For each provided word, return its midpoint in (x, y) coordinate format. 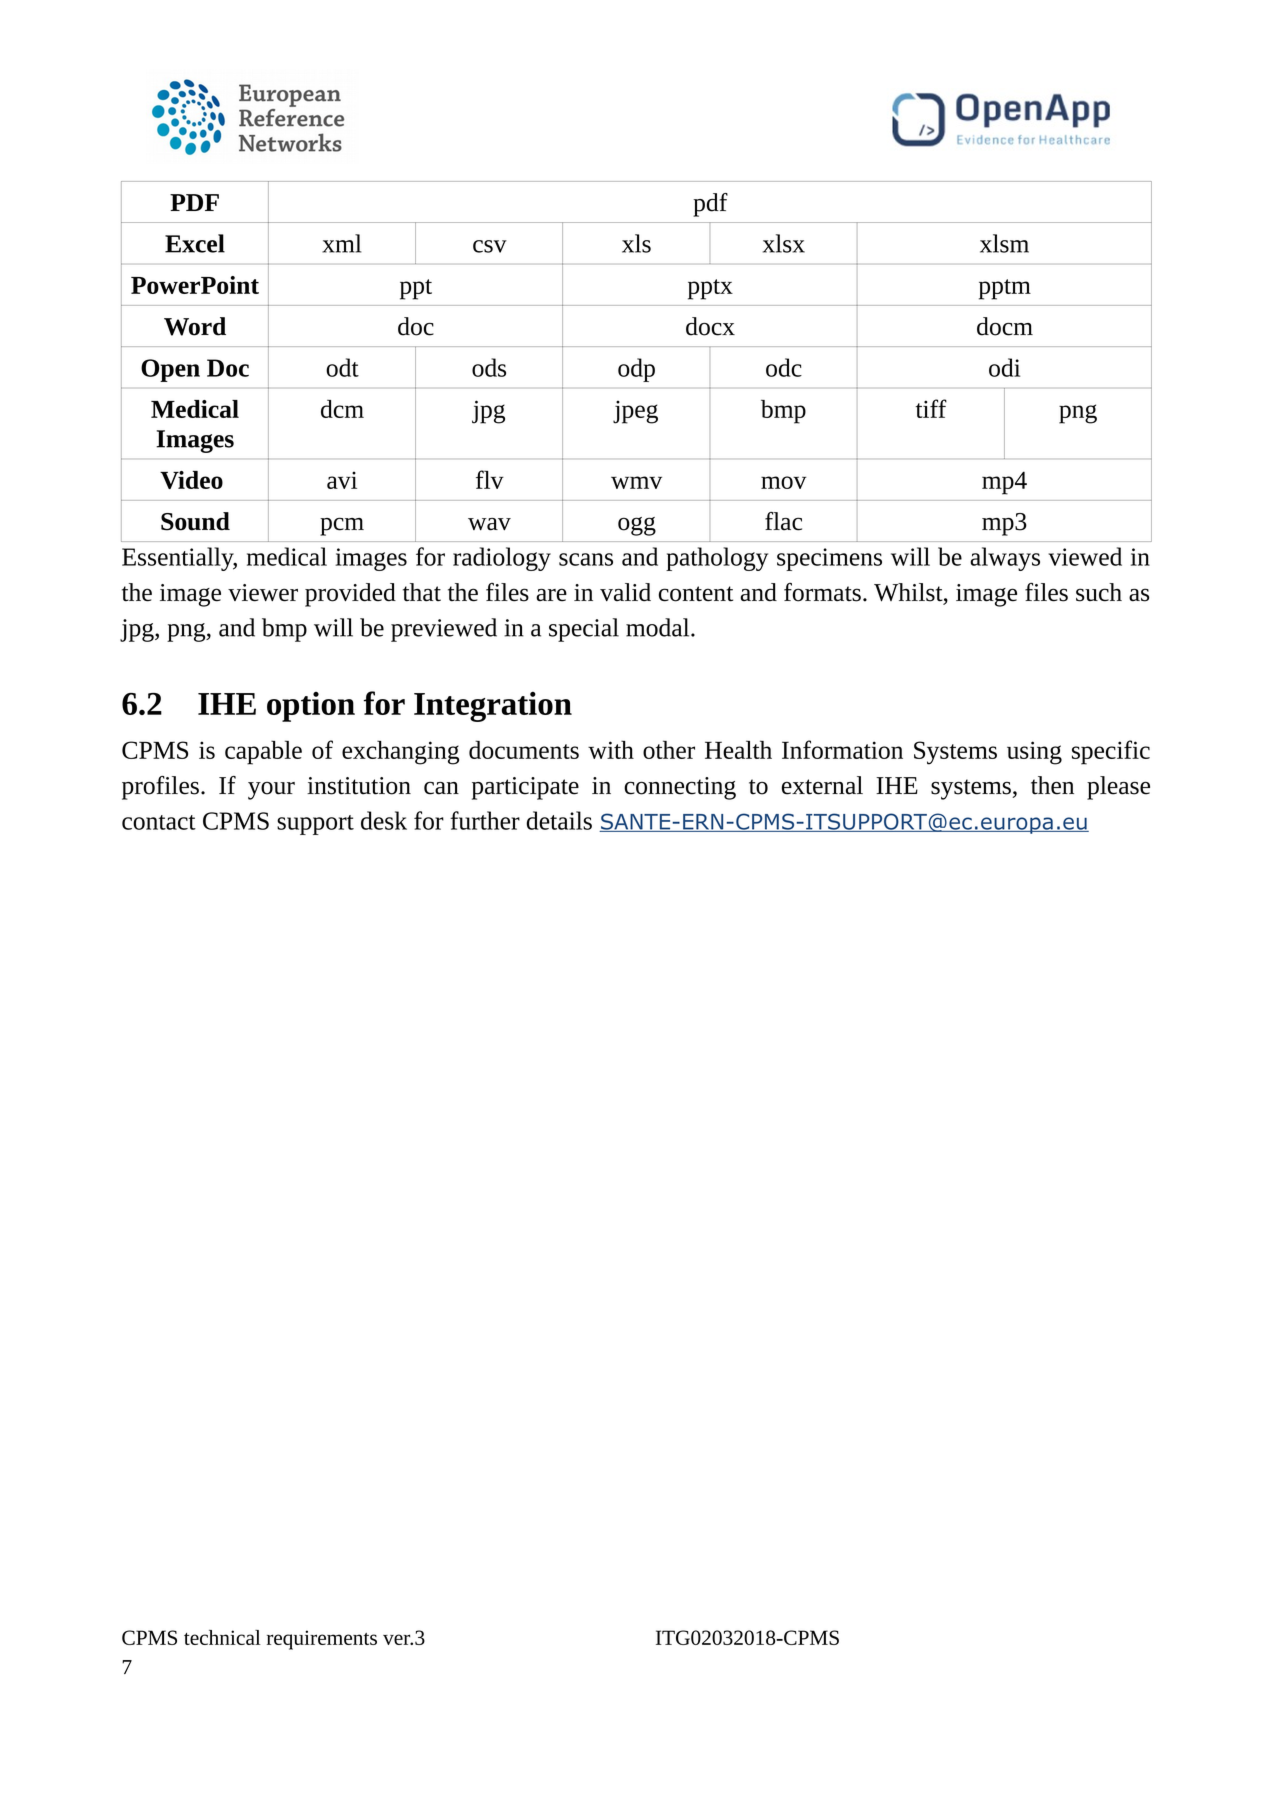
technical (222, 1637)
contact (159, 822)
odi (1004, 367)
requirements (322, 1640)
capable (263, 752)
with (611, 749)
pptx (710, 289)
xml (342, 243)
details (559, 820)
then (1052, 785)
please (1118, 788)
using (1034, 753)
